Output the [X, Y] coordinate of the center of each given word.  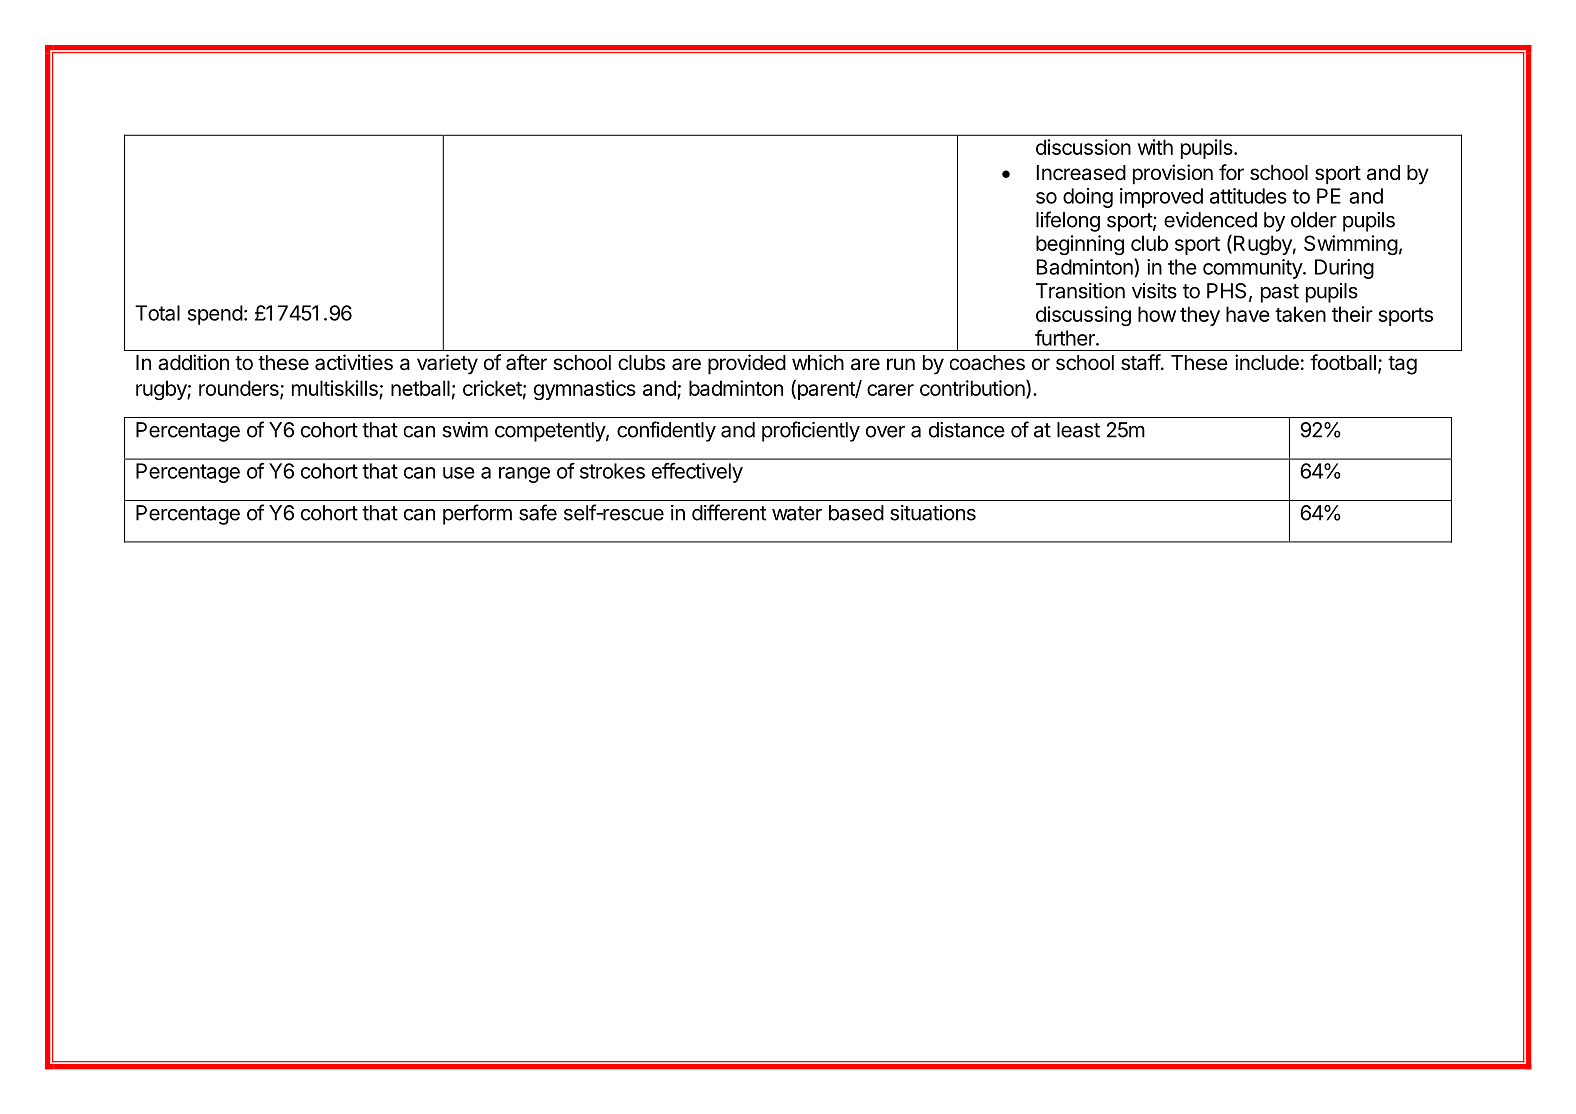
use [459, 473]
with [1155, 147]
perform [477, 514]
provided [747, 364]
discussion [1083, 147]
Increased [1081, 173]
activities [354, 362]
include [1267, 362]
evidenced [1210, 220]
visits [1154, 291]
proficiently [811, 431]
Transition [1080, 291]
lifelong [1068, 221]
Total [157, 313]
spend [215, 315]
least [1078, 430]
